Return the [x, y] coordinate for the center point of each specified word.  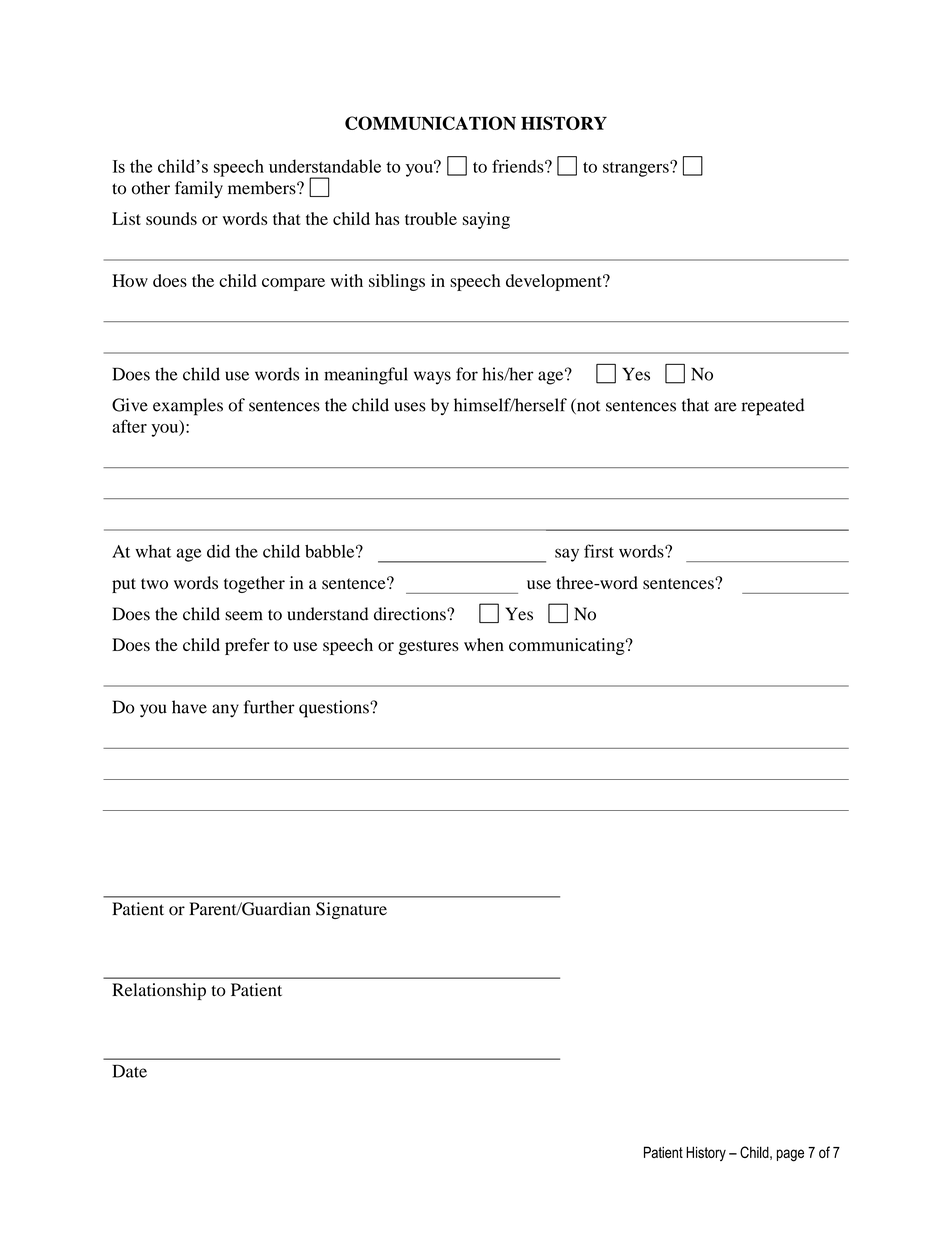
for [467, 374]
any [225, 711]
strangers [637, 169]
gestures [429, 647]
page [790, 1155]
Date [130, 1071]
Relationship [159, 991]
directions [411, 614]
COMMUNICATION [430, 123]
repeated [773, 407]
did [218, 551]
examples [188, 407]
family [199, 189]
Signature [351, 910]
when [484, 644]
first [599, 551]
